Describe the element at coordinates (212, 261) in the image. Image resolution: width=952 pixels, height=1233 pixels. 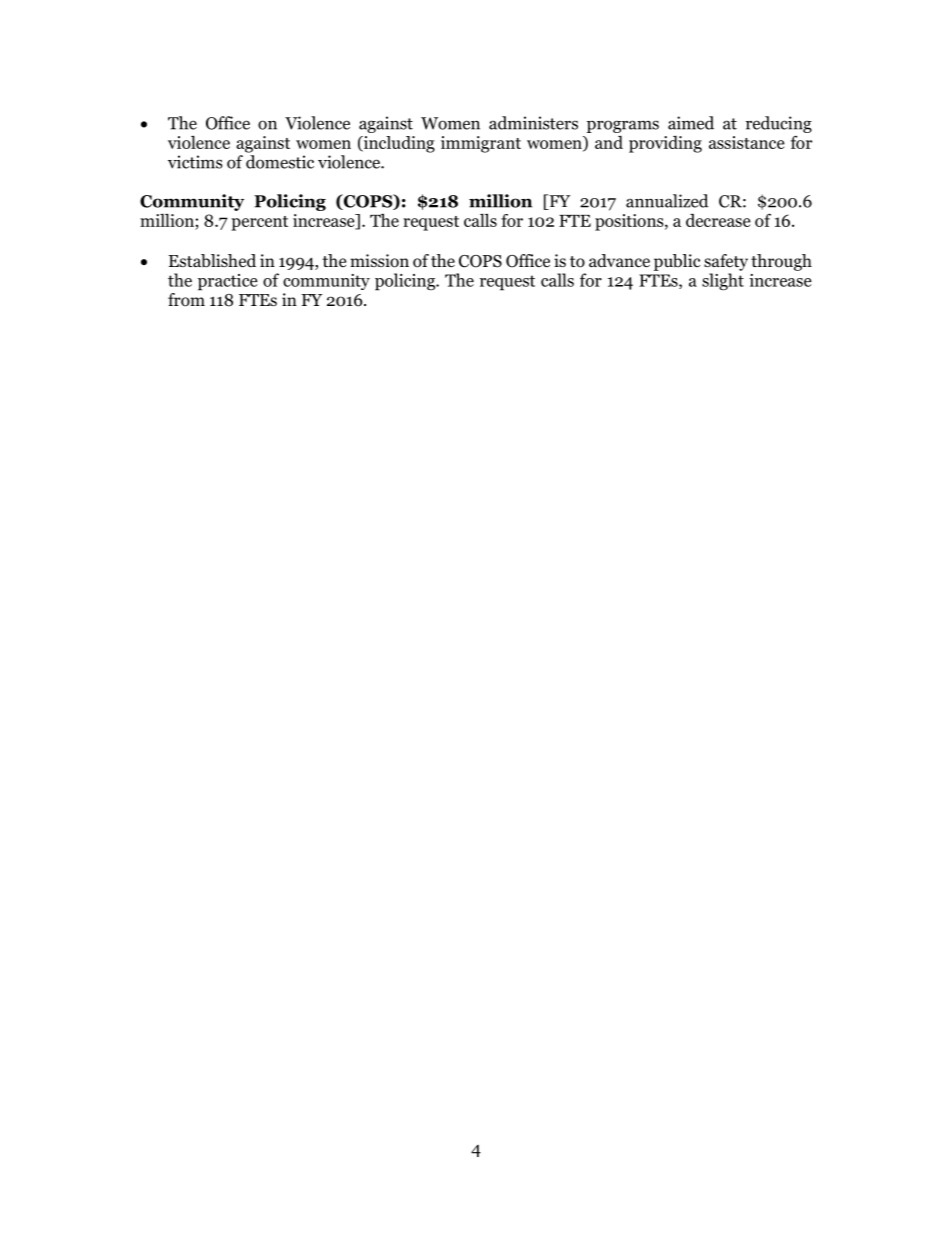
I see `Established` at that location.
